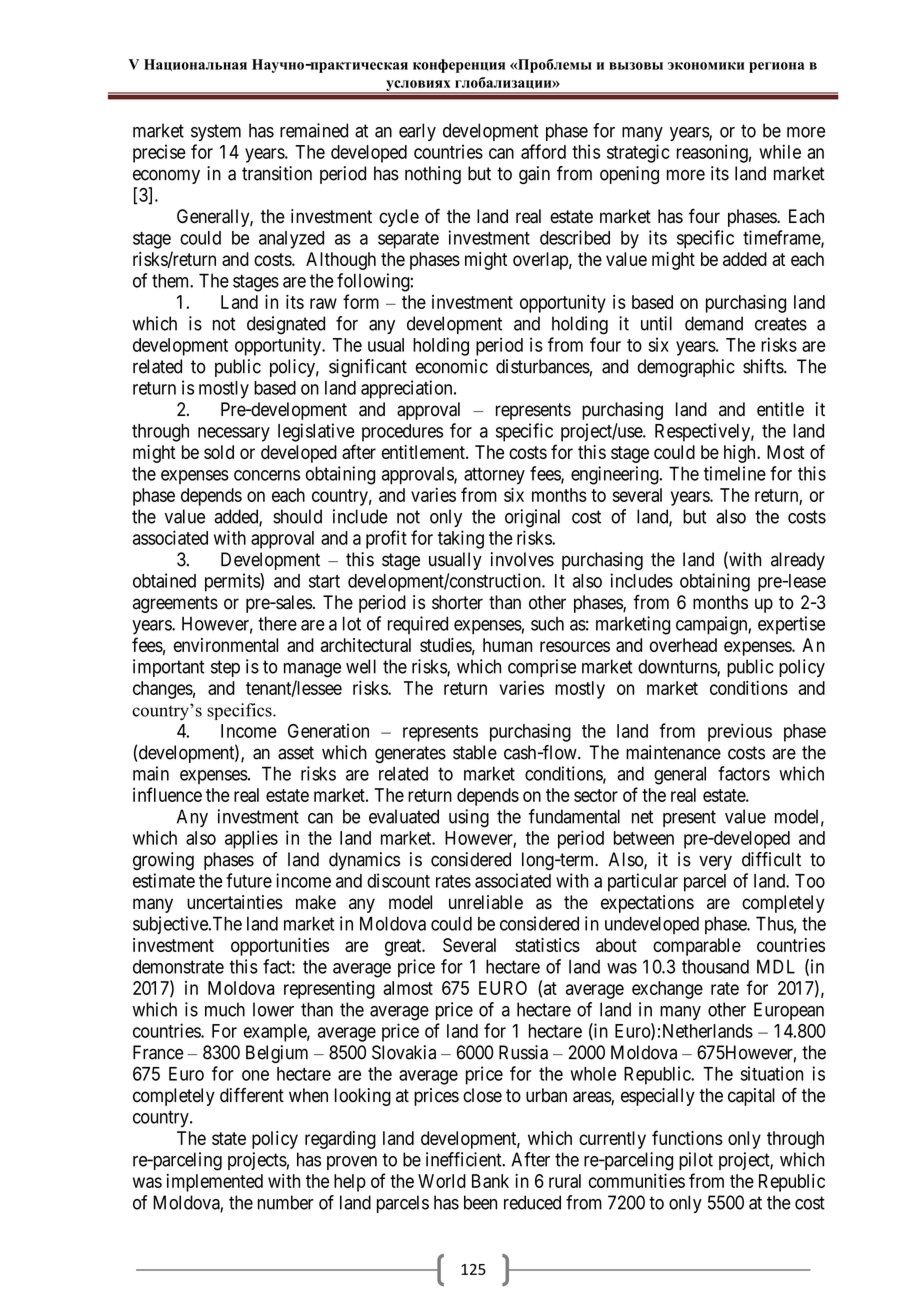 The image size is (924, 1308). I want to click on step, so click(225, 668).
